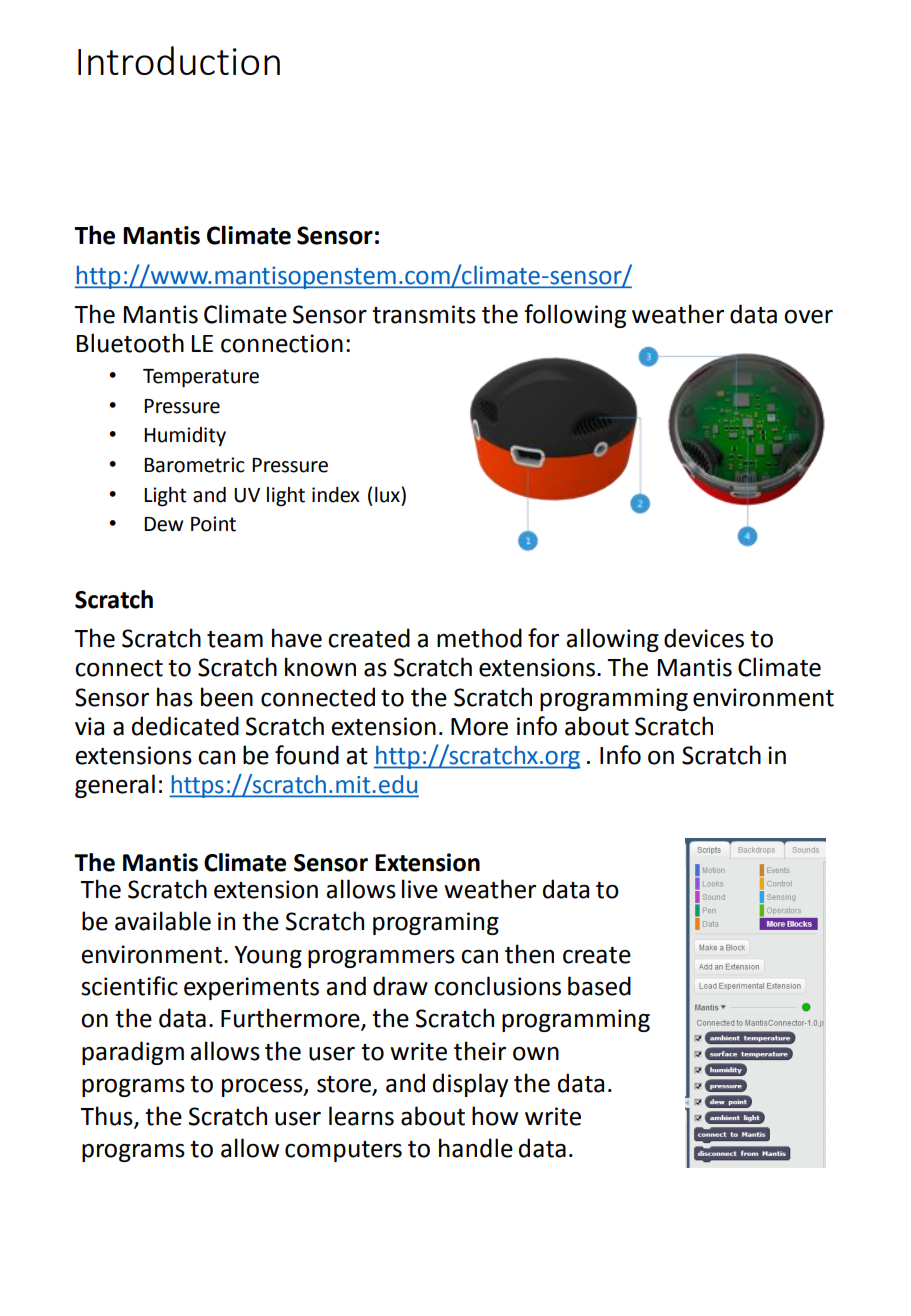 This screenshot has height=1316, width=911. What do you see at coordinates (420, 889) in the screenshot?
I see `live` at bounding box center [420, 889].
